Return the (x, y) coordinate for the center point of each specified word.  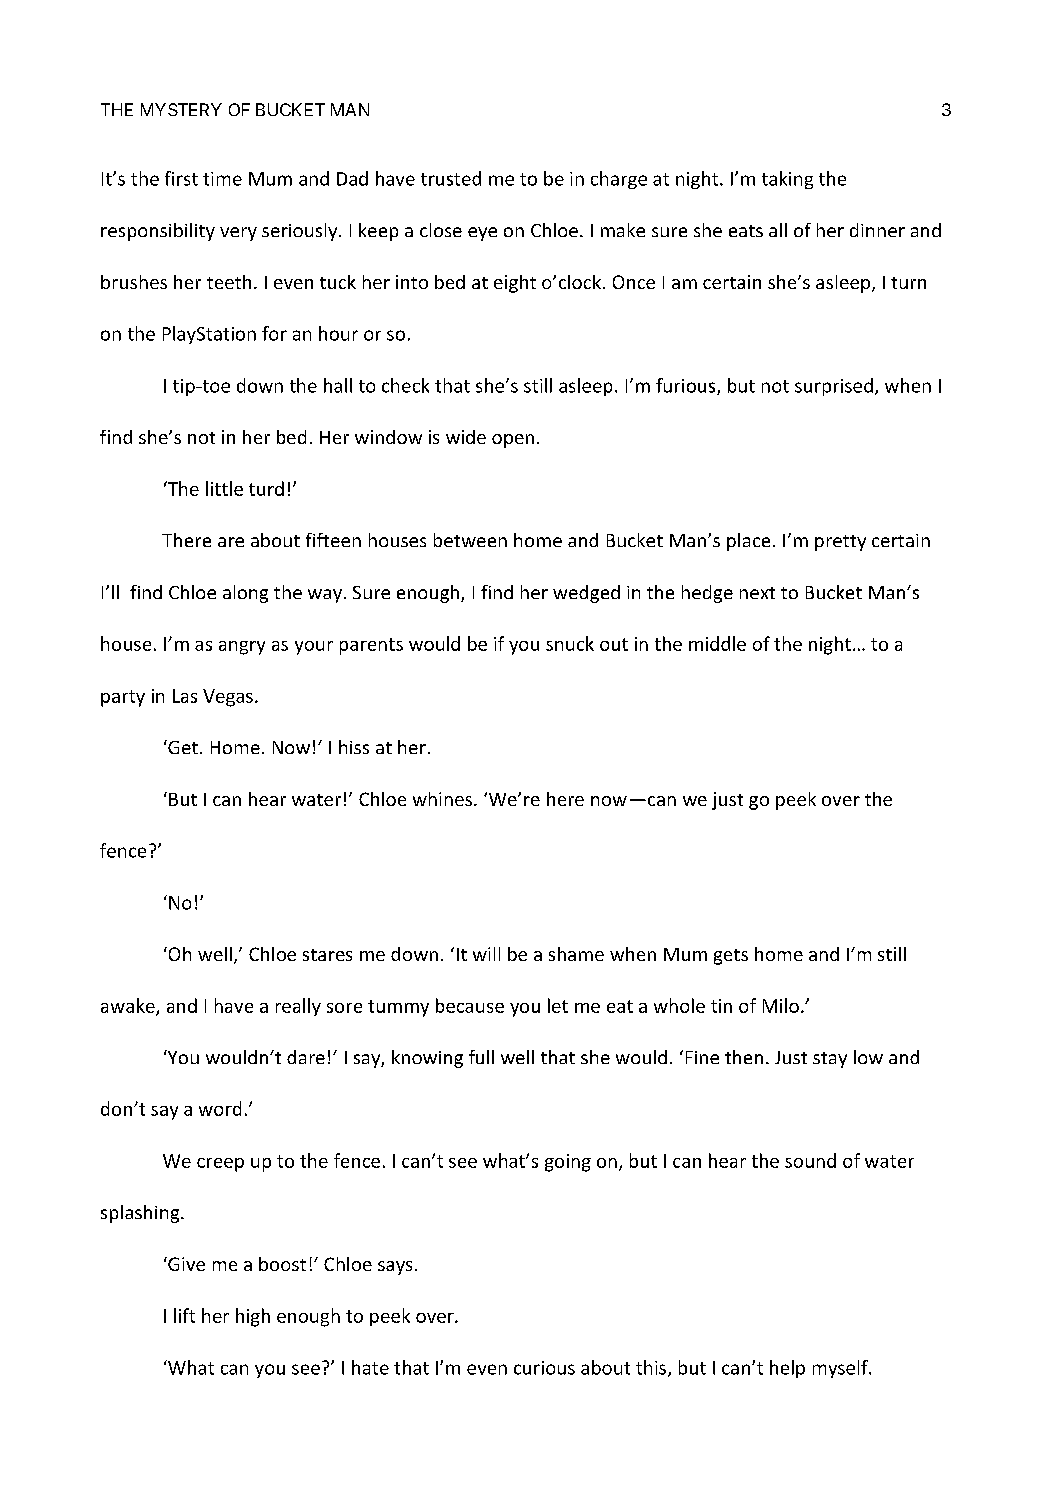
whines (442, 799)
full (481, 1057)
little (224, 488)
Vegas (228, 698)
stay (830, 1060)
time (222, 179)
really (298, 1007)
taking (787, 180)
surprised (834, 387)
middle (717, 643)
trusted (451, 178)
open (513, 441)
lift (184, 1315)
